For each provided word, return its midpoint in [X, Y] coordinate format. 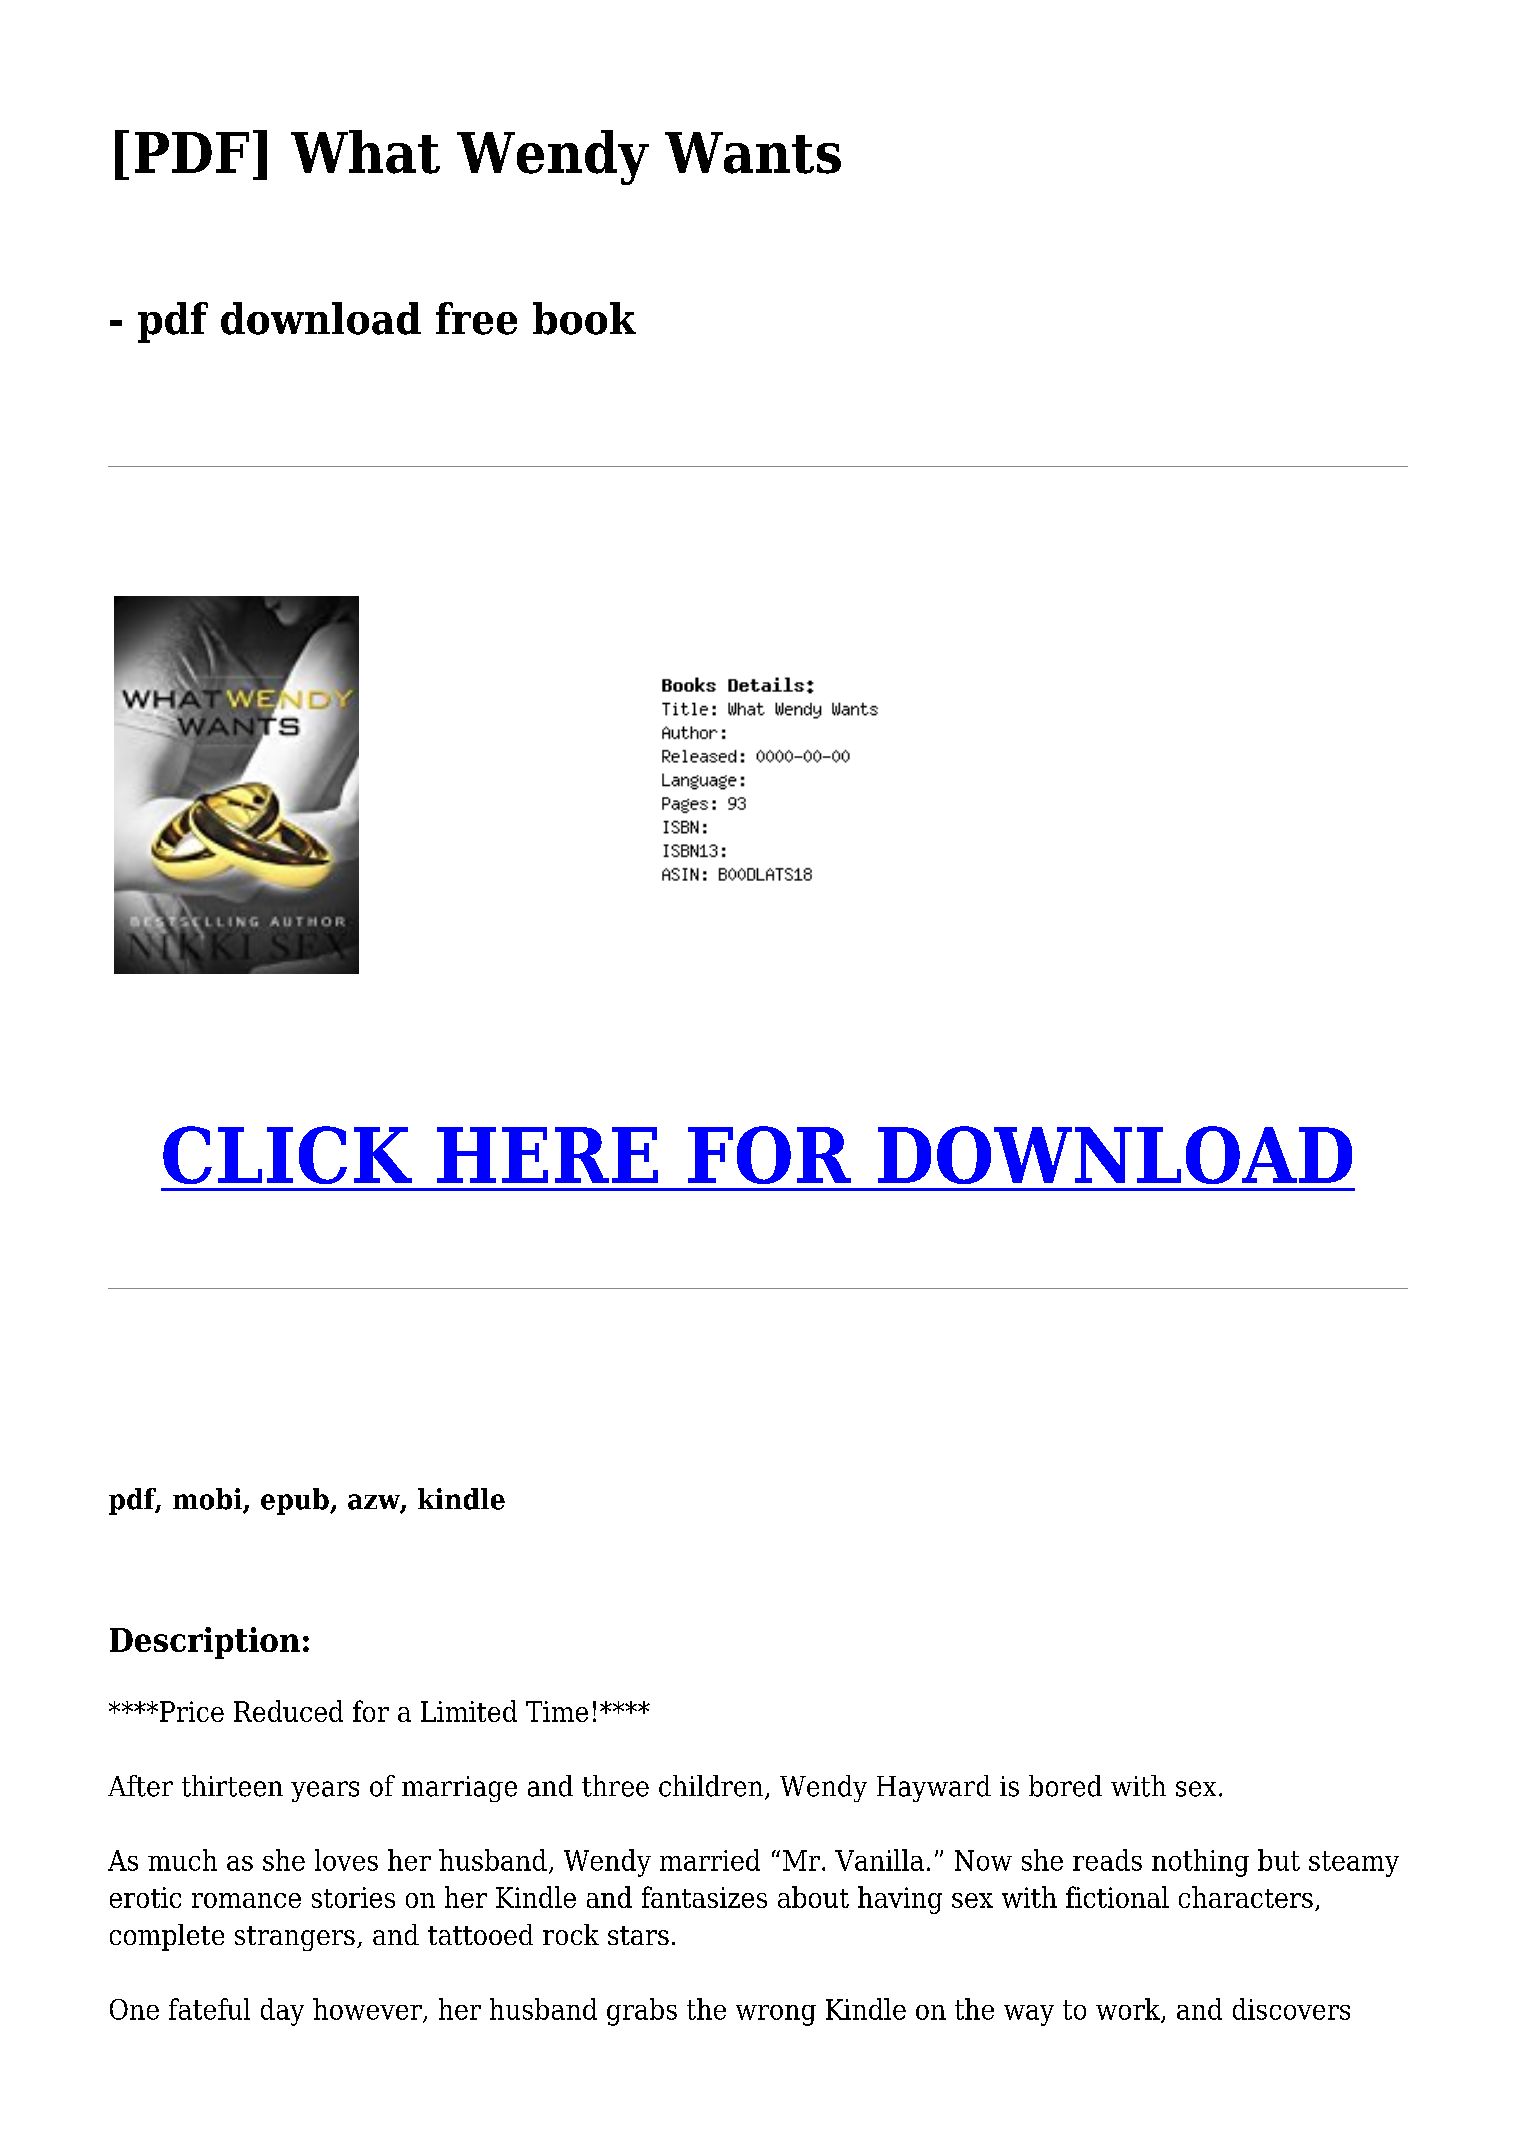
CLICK [287, 1155]
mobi [208, 1500]
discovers [1291, 2009]
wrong [776, 2015]
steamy [1354, 1864]
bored [1065, 1786]
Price [192, 1711]
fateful [209, 2009]
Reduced [288, 1711]
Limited [469, 1711]
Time [557, 1711]
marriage [459, 1789]
